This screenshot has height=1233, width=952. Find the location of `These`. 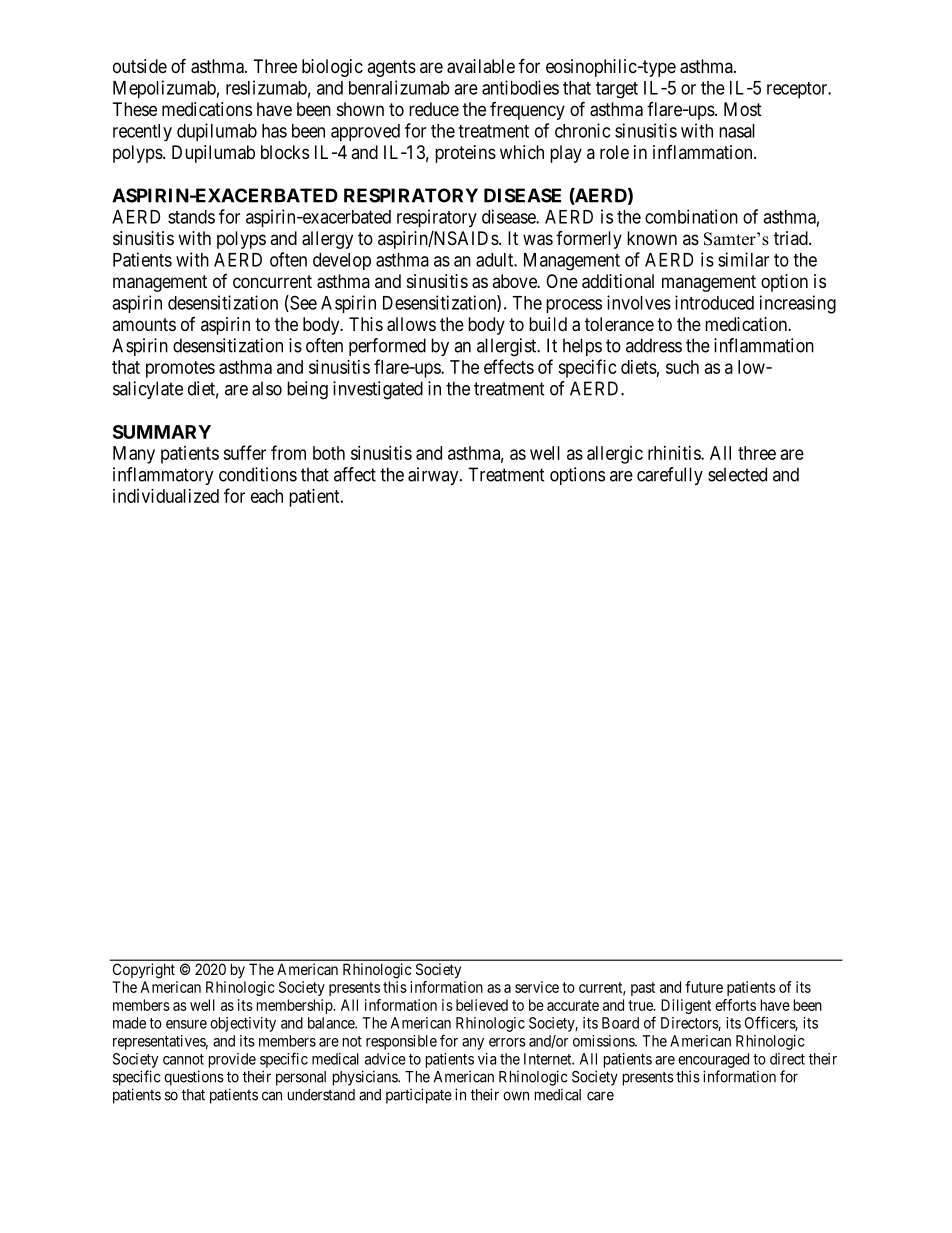

These is located at coordinates (135, 109).
